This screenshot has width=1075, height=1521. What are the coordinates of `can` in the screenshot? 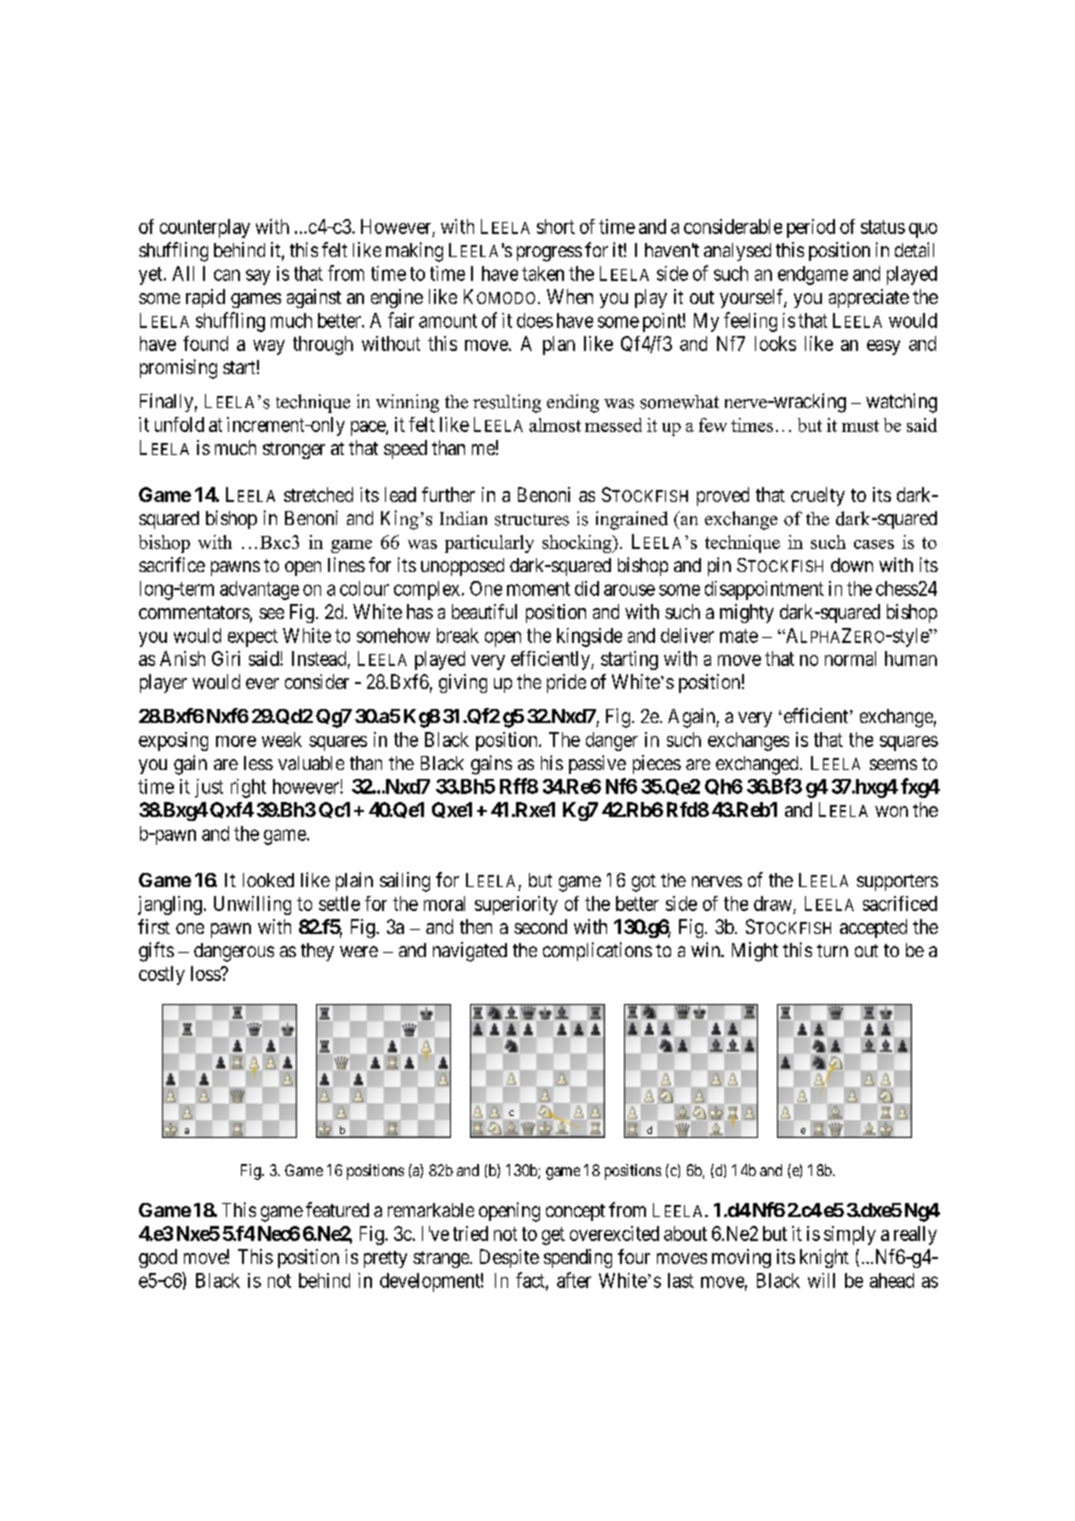 It's located at (227, 275).
